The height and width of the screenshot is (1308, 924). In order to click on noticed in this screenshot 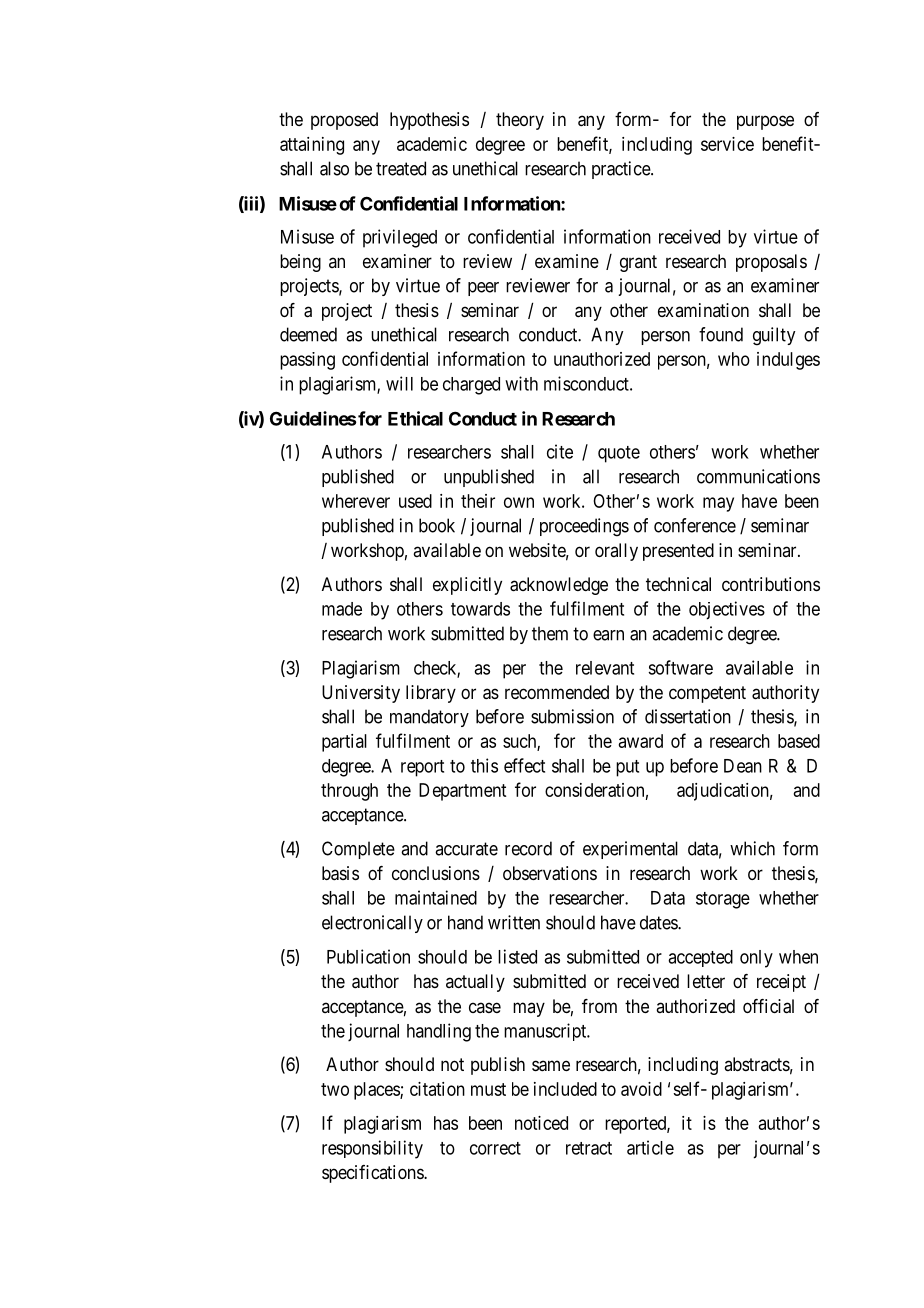, I will do `click(541, 1123)`.
